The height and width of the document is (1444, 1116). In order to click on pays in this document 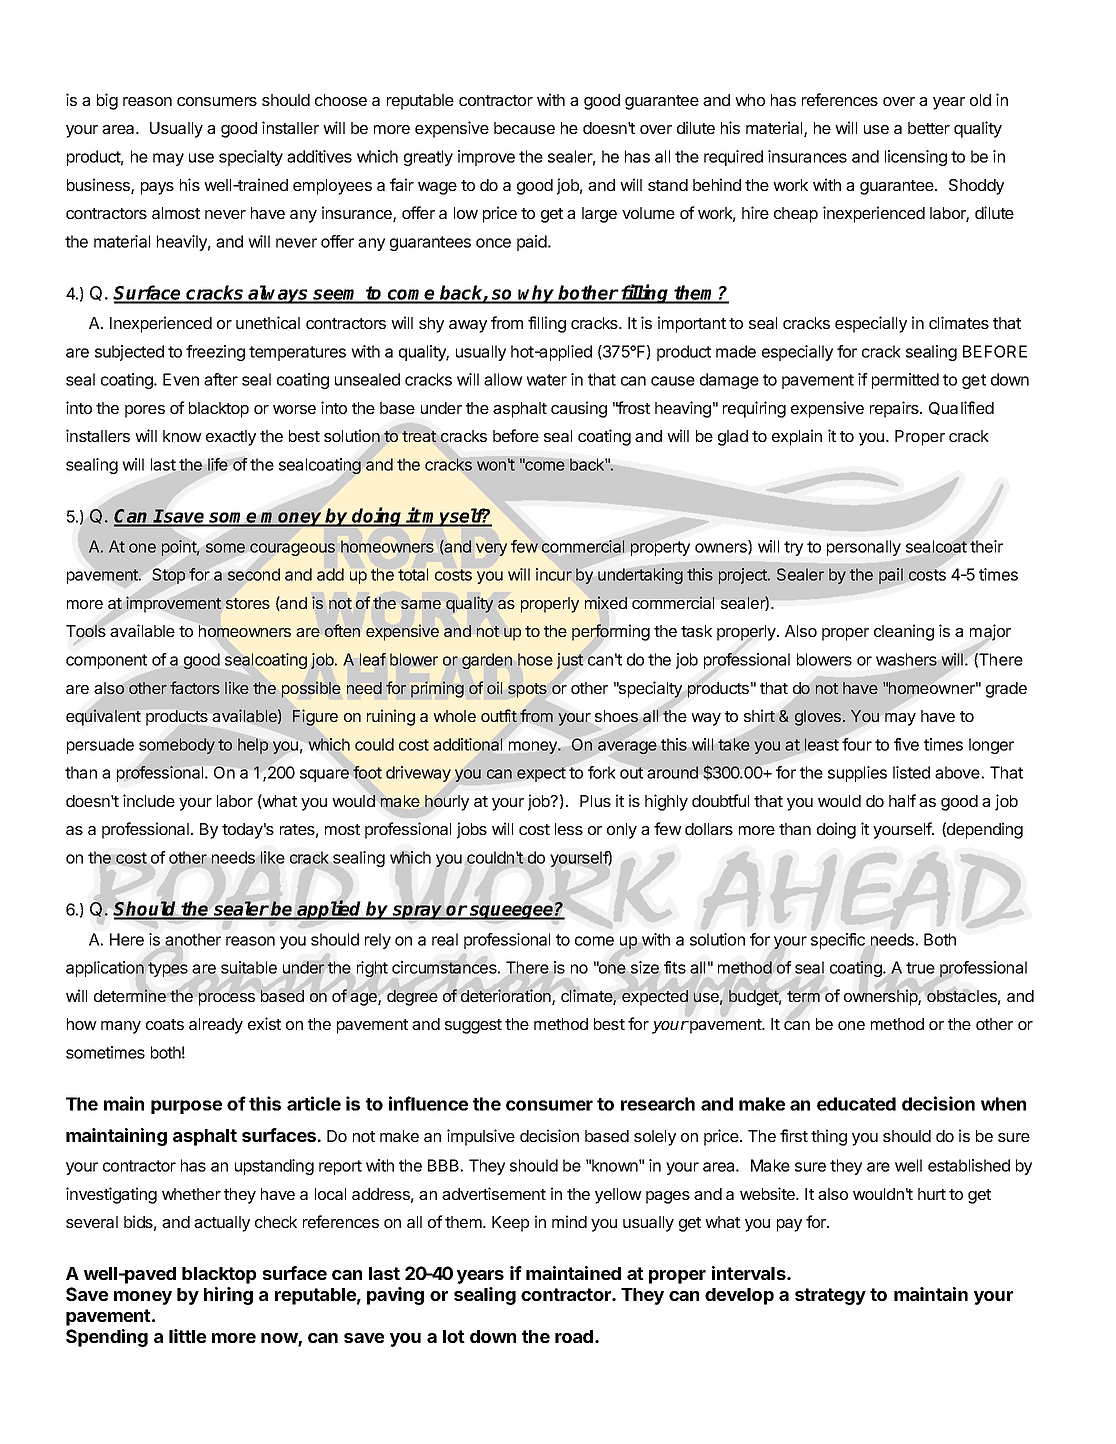, I will do `click(157, 188)`.
